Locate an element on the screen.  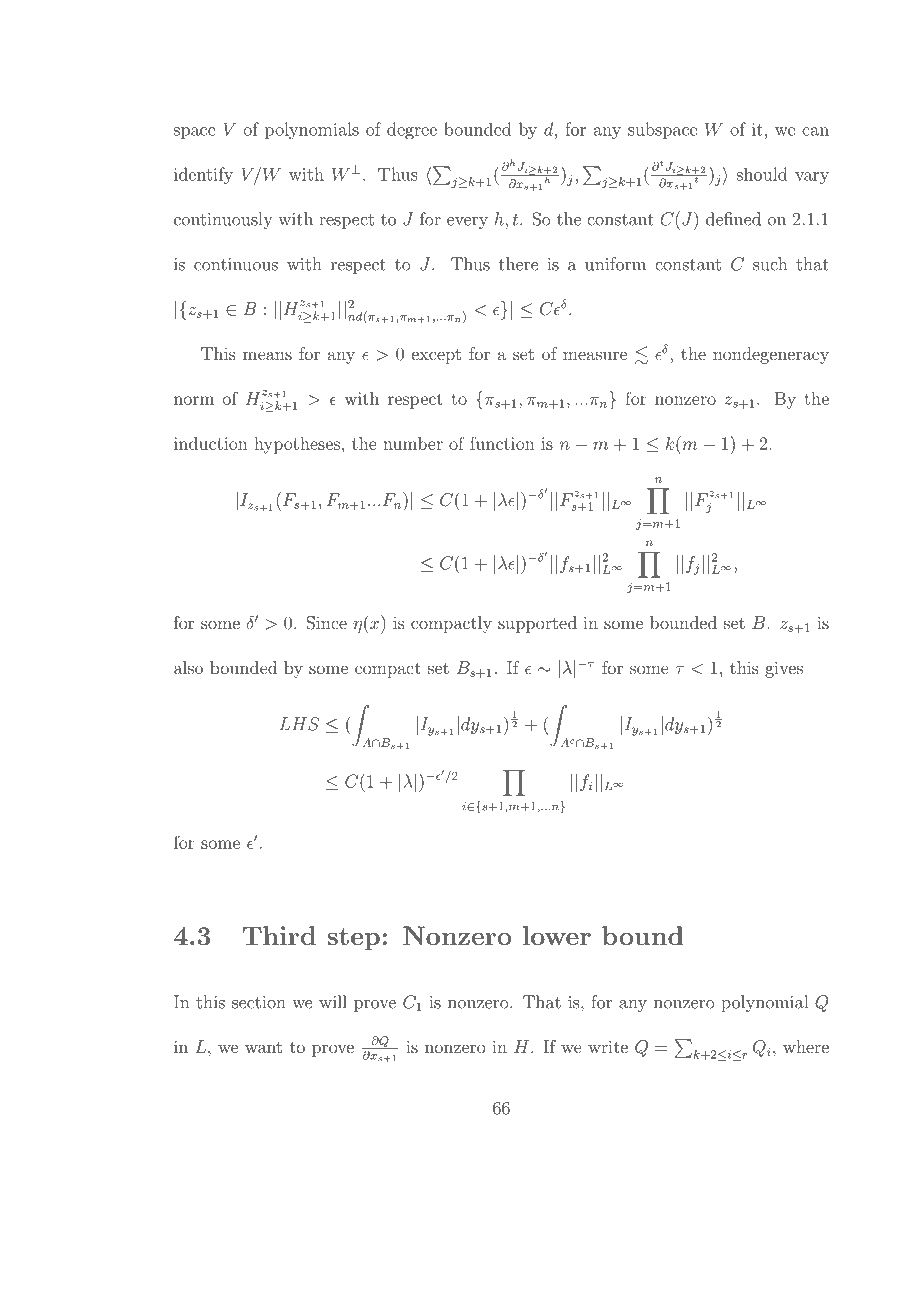
section is located at coordinates (259, 1002).
